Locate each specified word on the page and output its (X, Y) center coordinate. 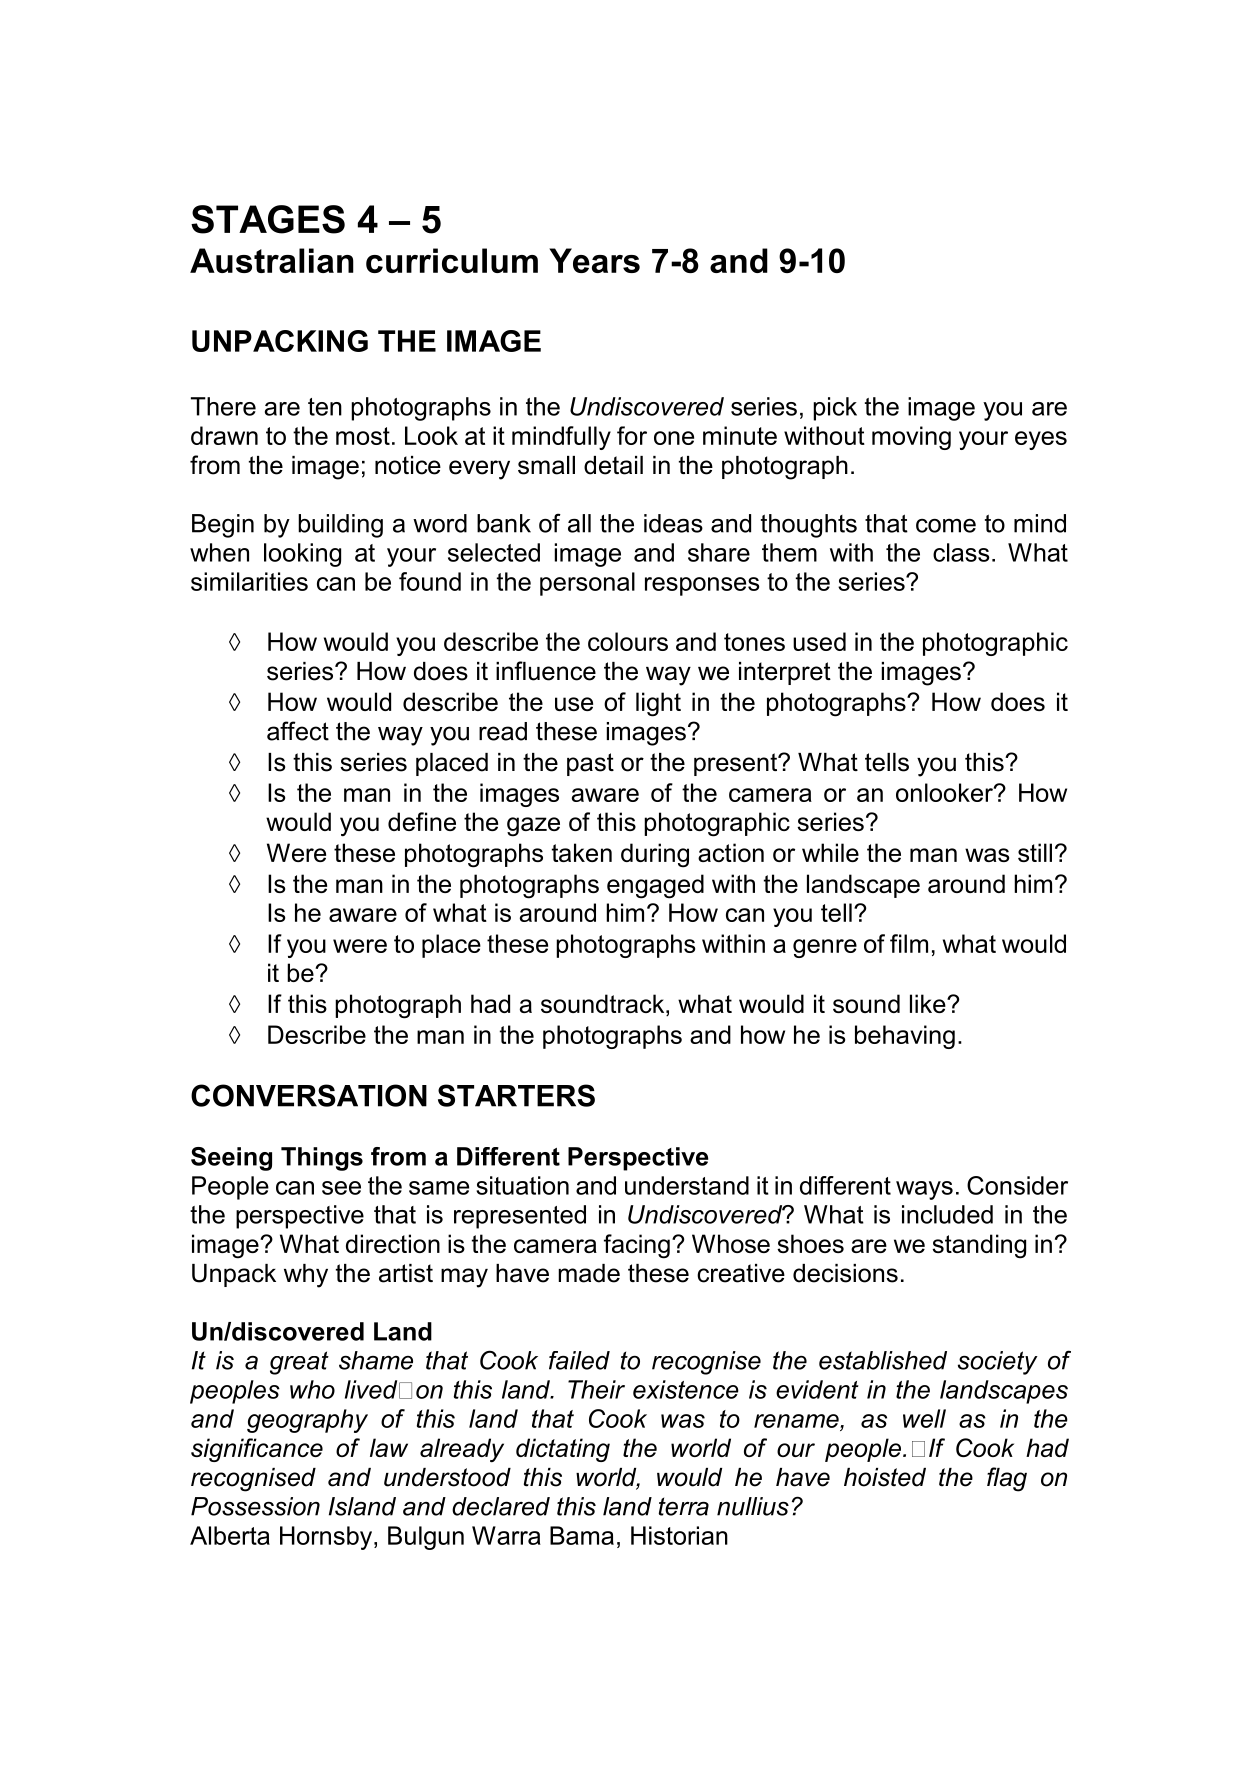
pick (835, 409)
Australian (272, 260)
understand (687, 1185)
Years (594, 260)
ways (924, 1190)
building (340, 526)
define (422, 821)
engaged (655, 886)
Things (322, 1159)
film (909, 943)
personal (587, 584)
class (961, 552)
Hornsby (327, 1538)
